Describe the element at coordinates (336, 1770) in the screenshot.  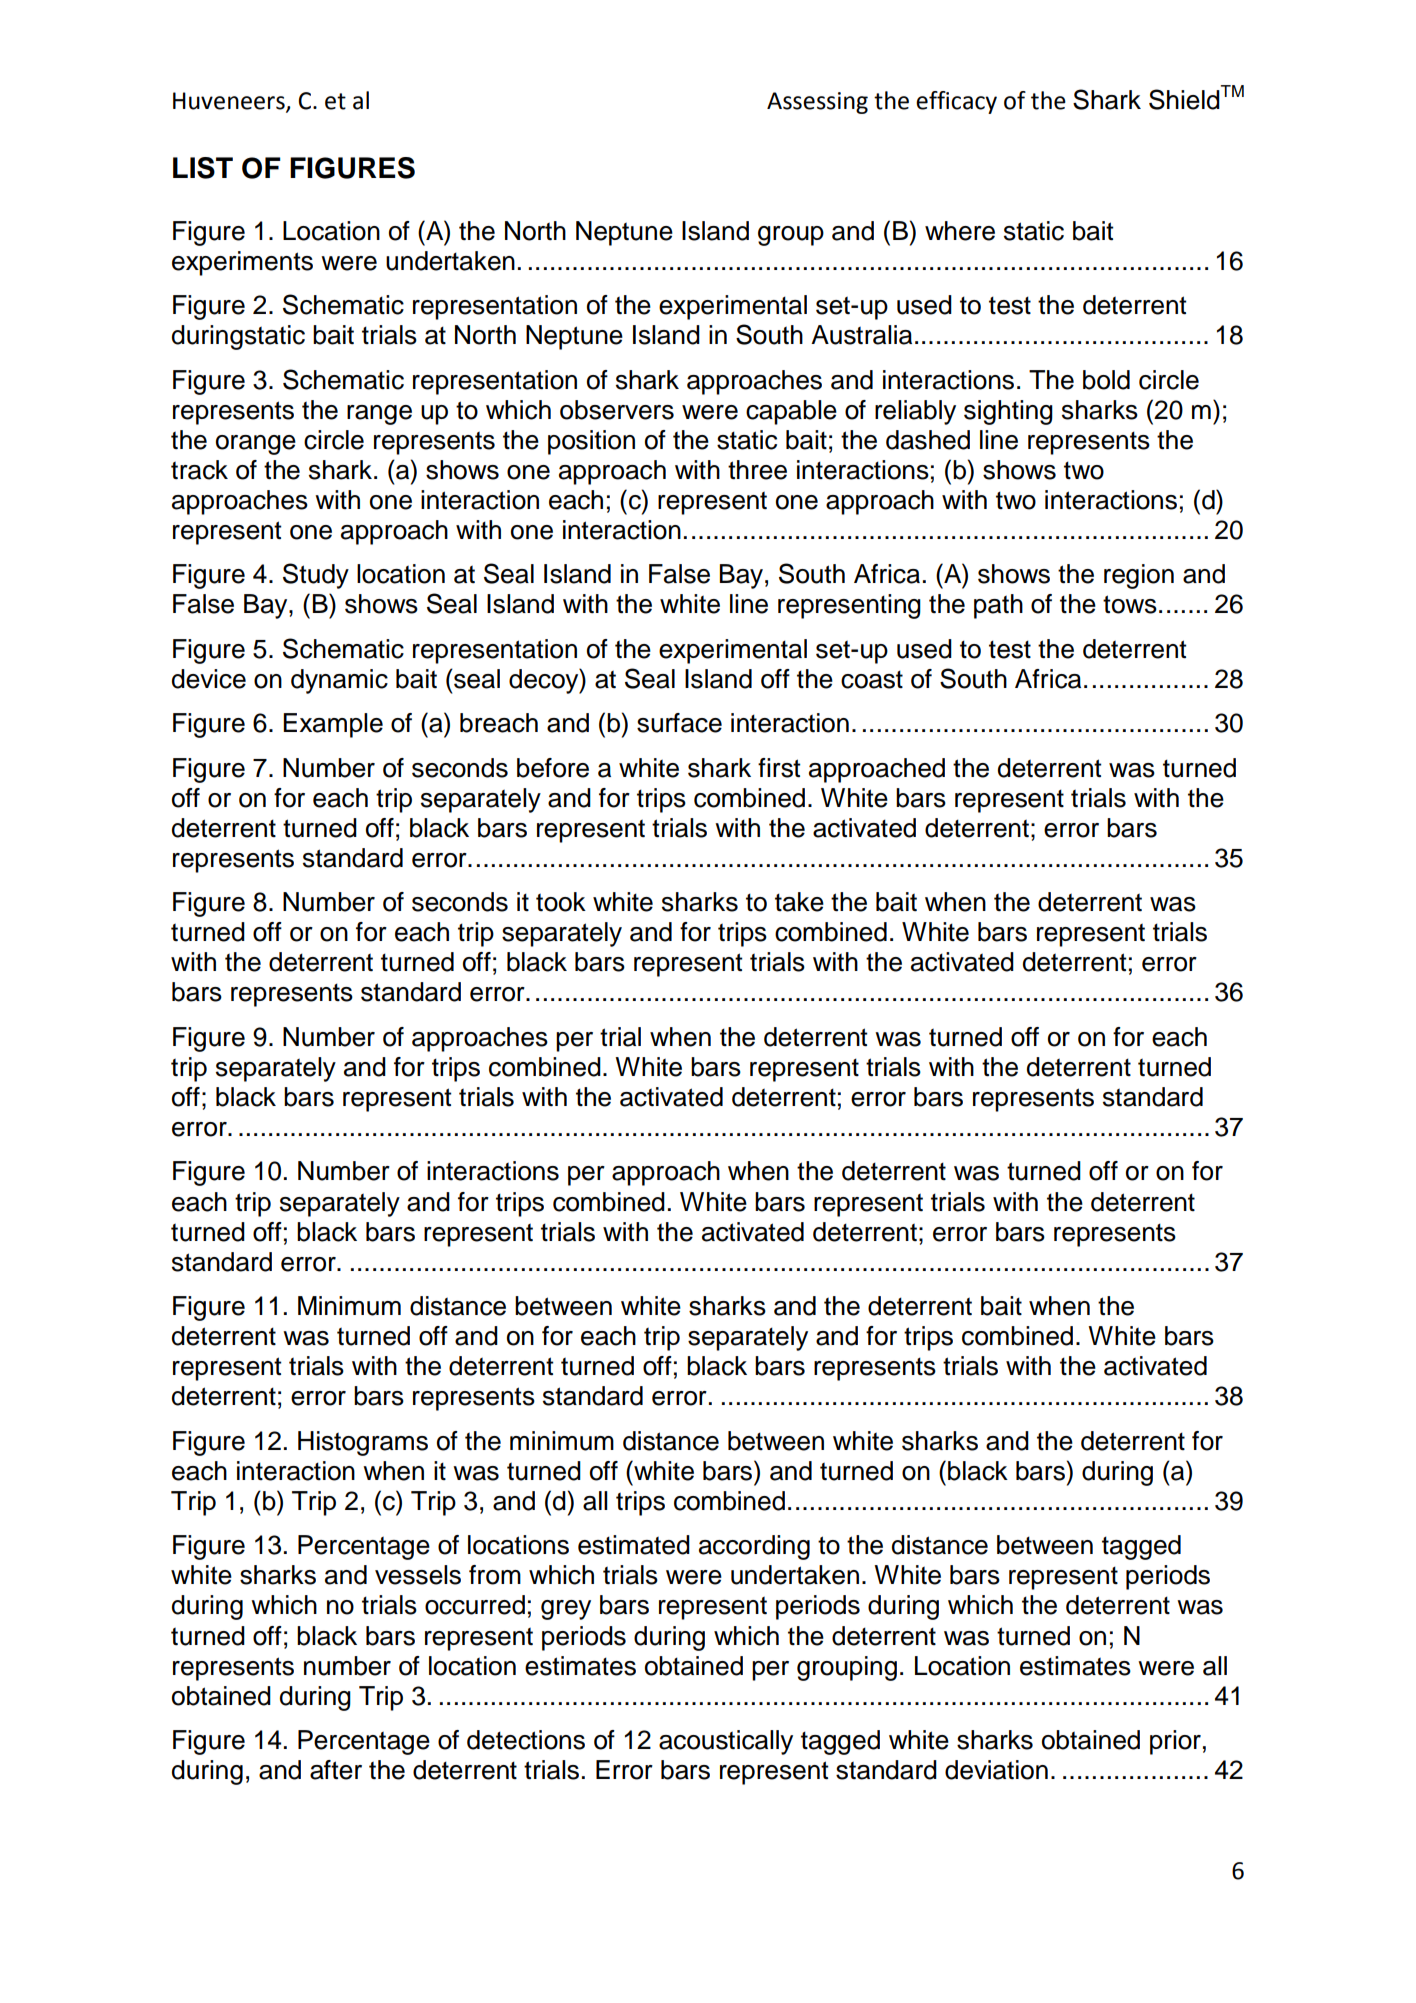
I see `after` at that location.
